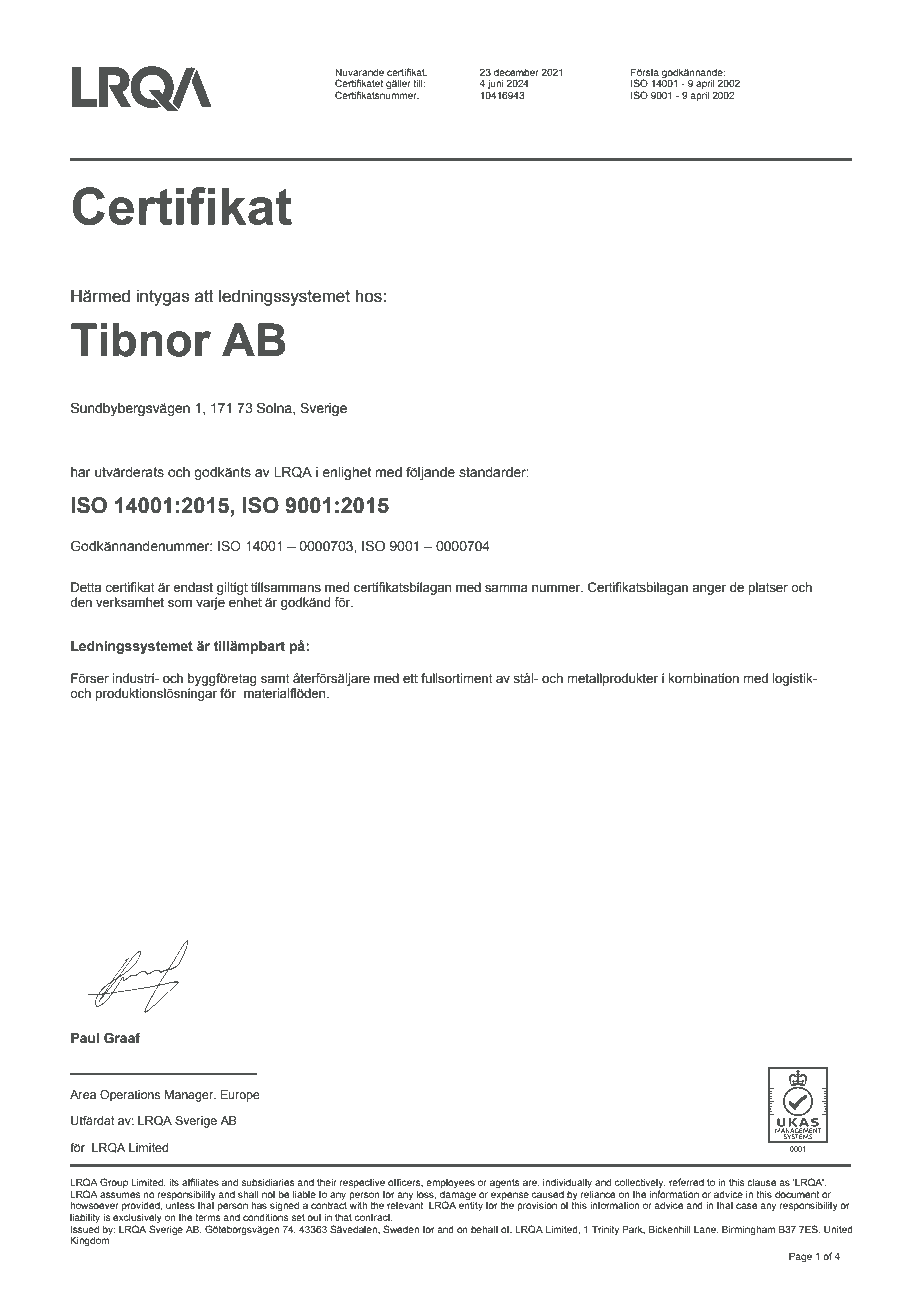 The image size is (924, 1308). What do you see at coordinates (86, 587) in the screenshot?
I see `Detta` at bounding box center [86, 587].
